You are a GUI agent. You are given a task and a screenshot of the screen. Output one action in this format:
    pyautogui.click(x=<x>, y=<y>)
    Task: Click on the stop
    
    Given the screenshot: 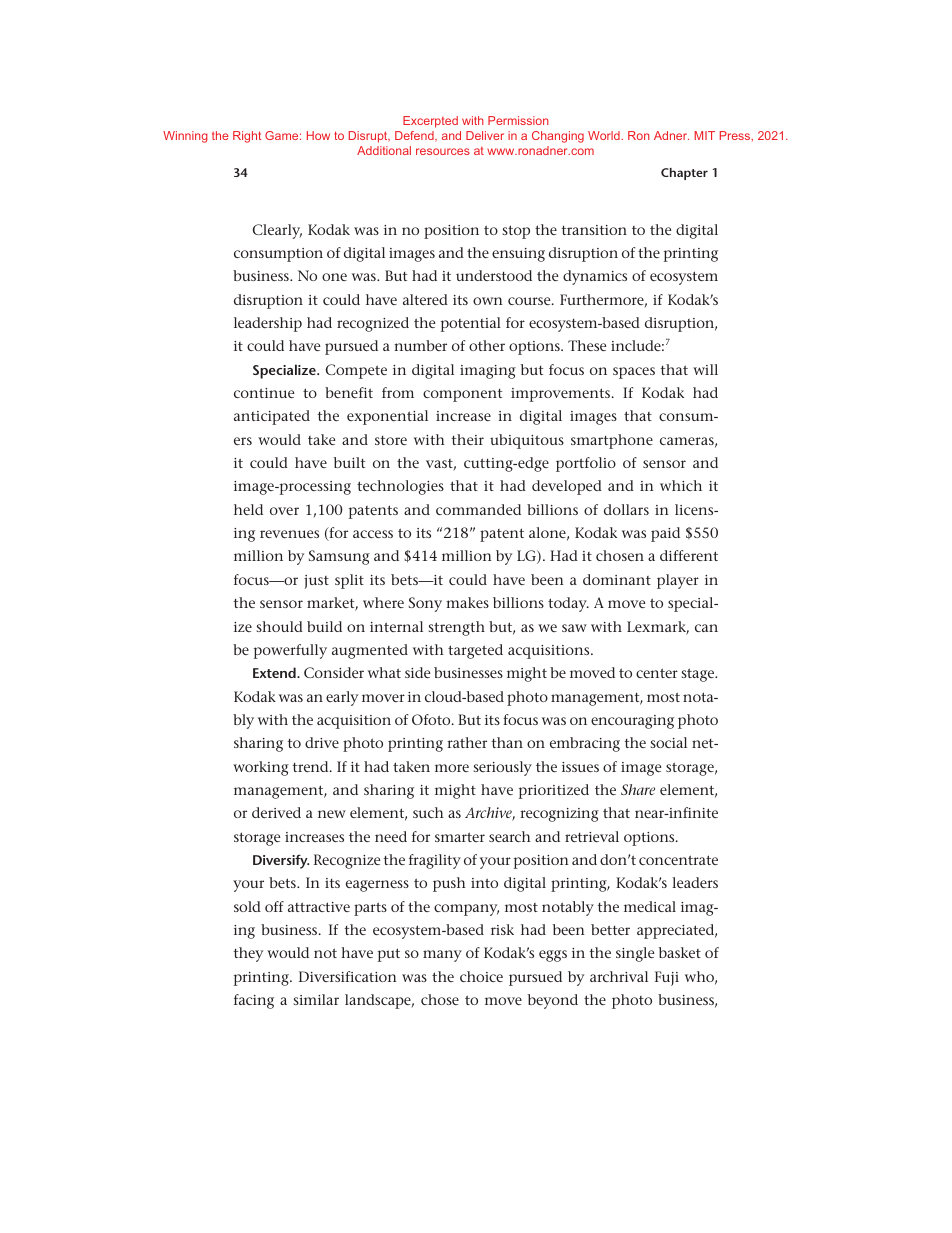 What is the action you would take?
    pyautogui.click(x=516, y=232)
